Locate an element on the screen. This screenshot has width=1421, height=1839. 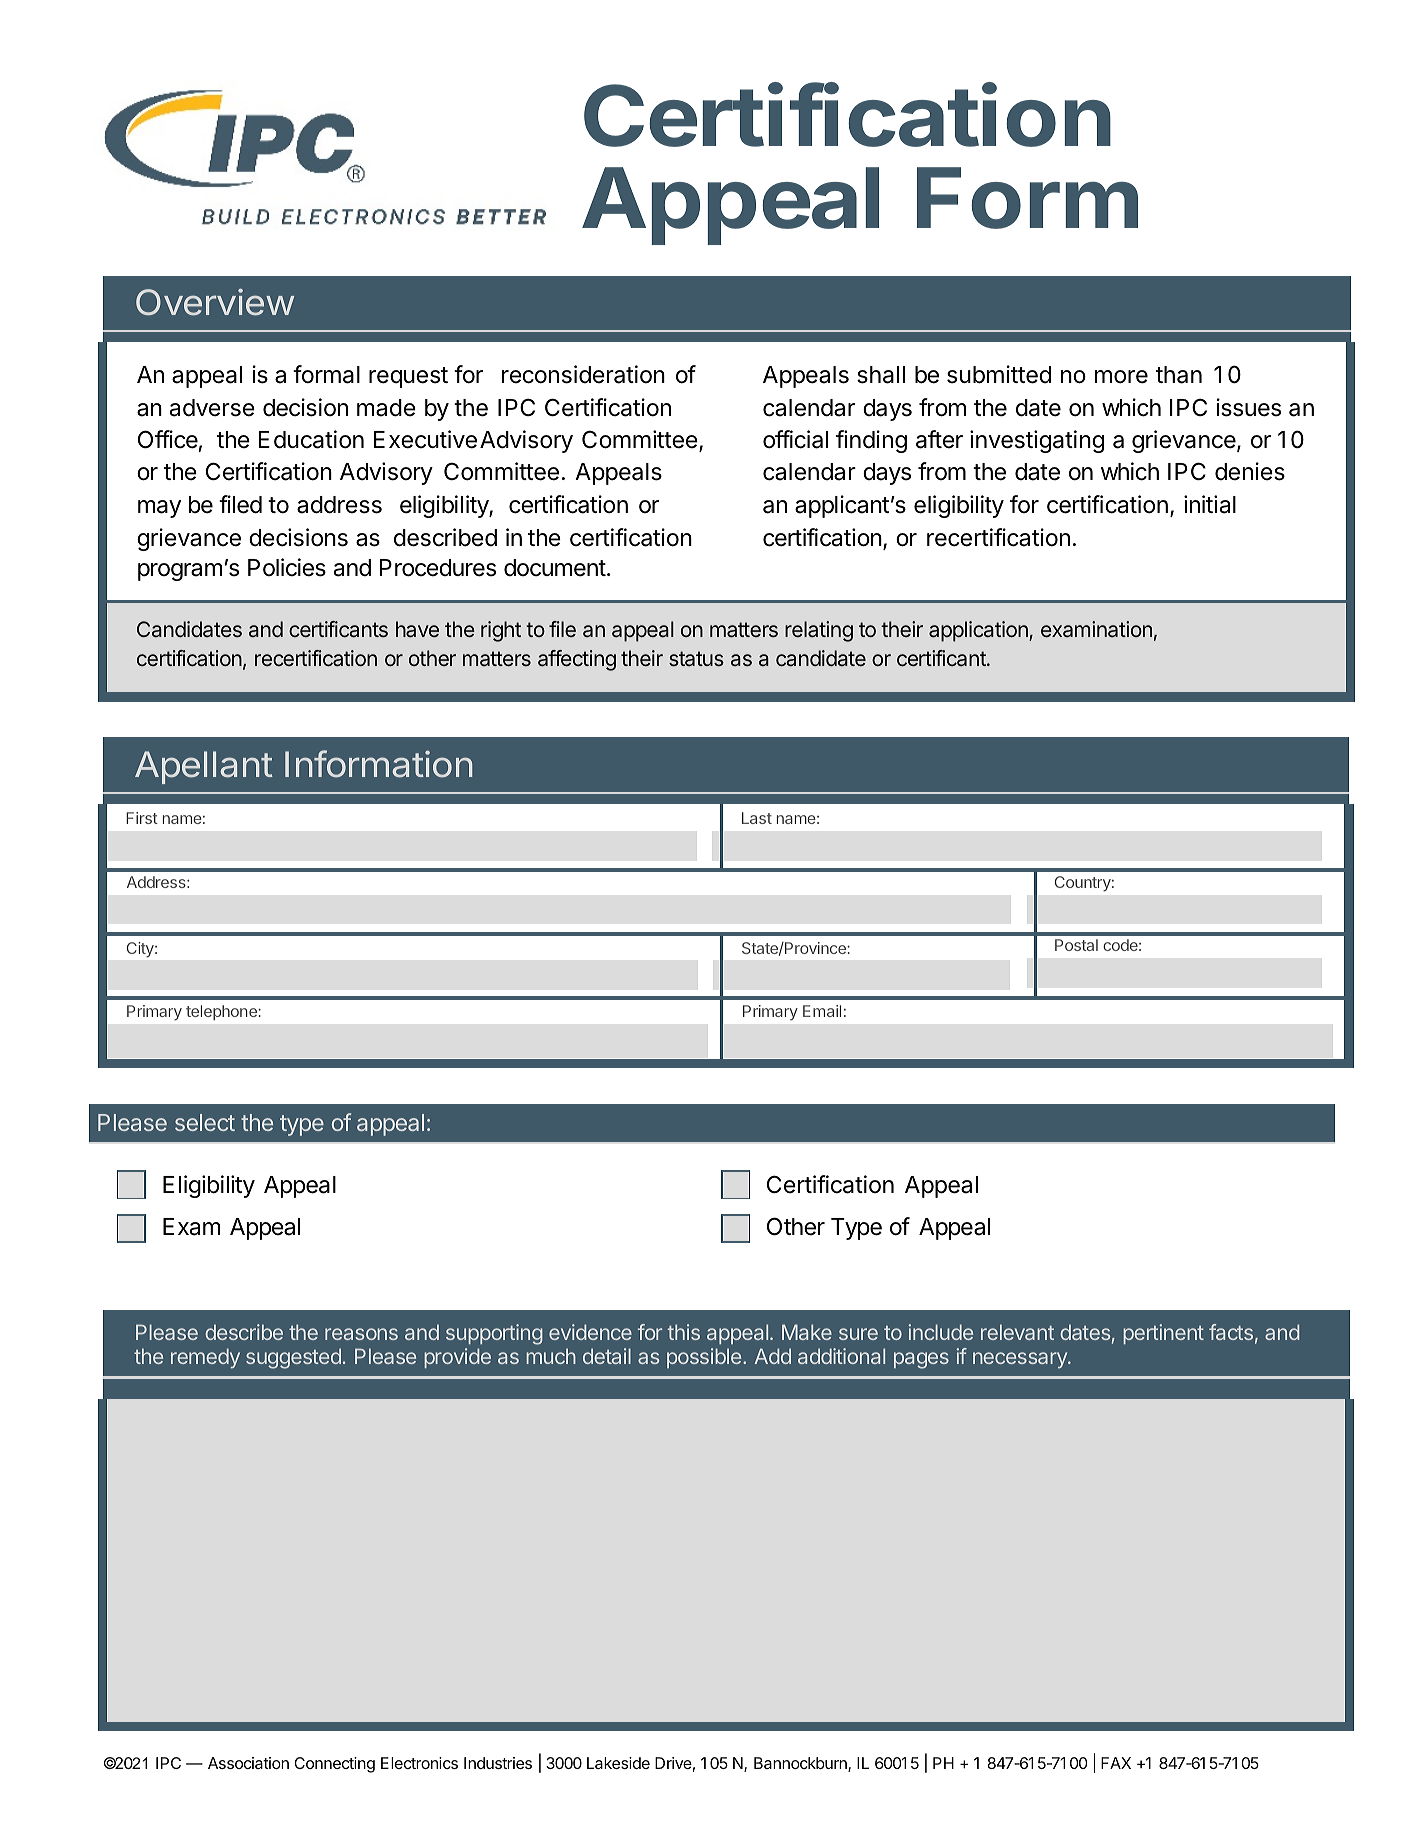
more is located at coordinates (1121, 377).
